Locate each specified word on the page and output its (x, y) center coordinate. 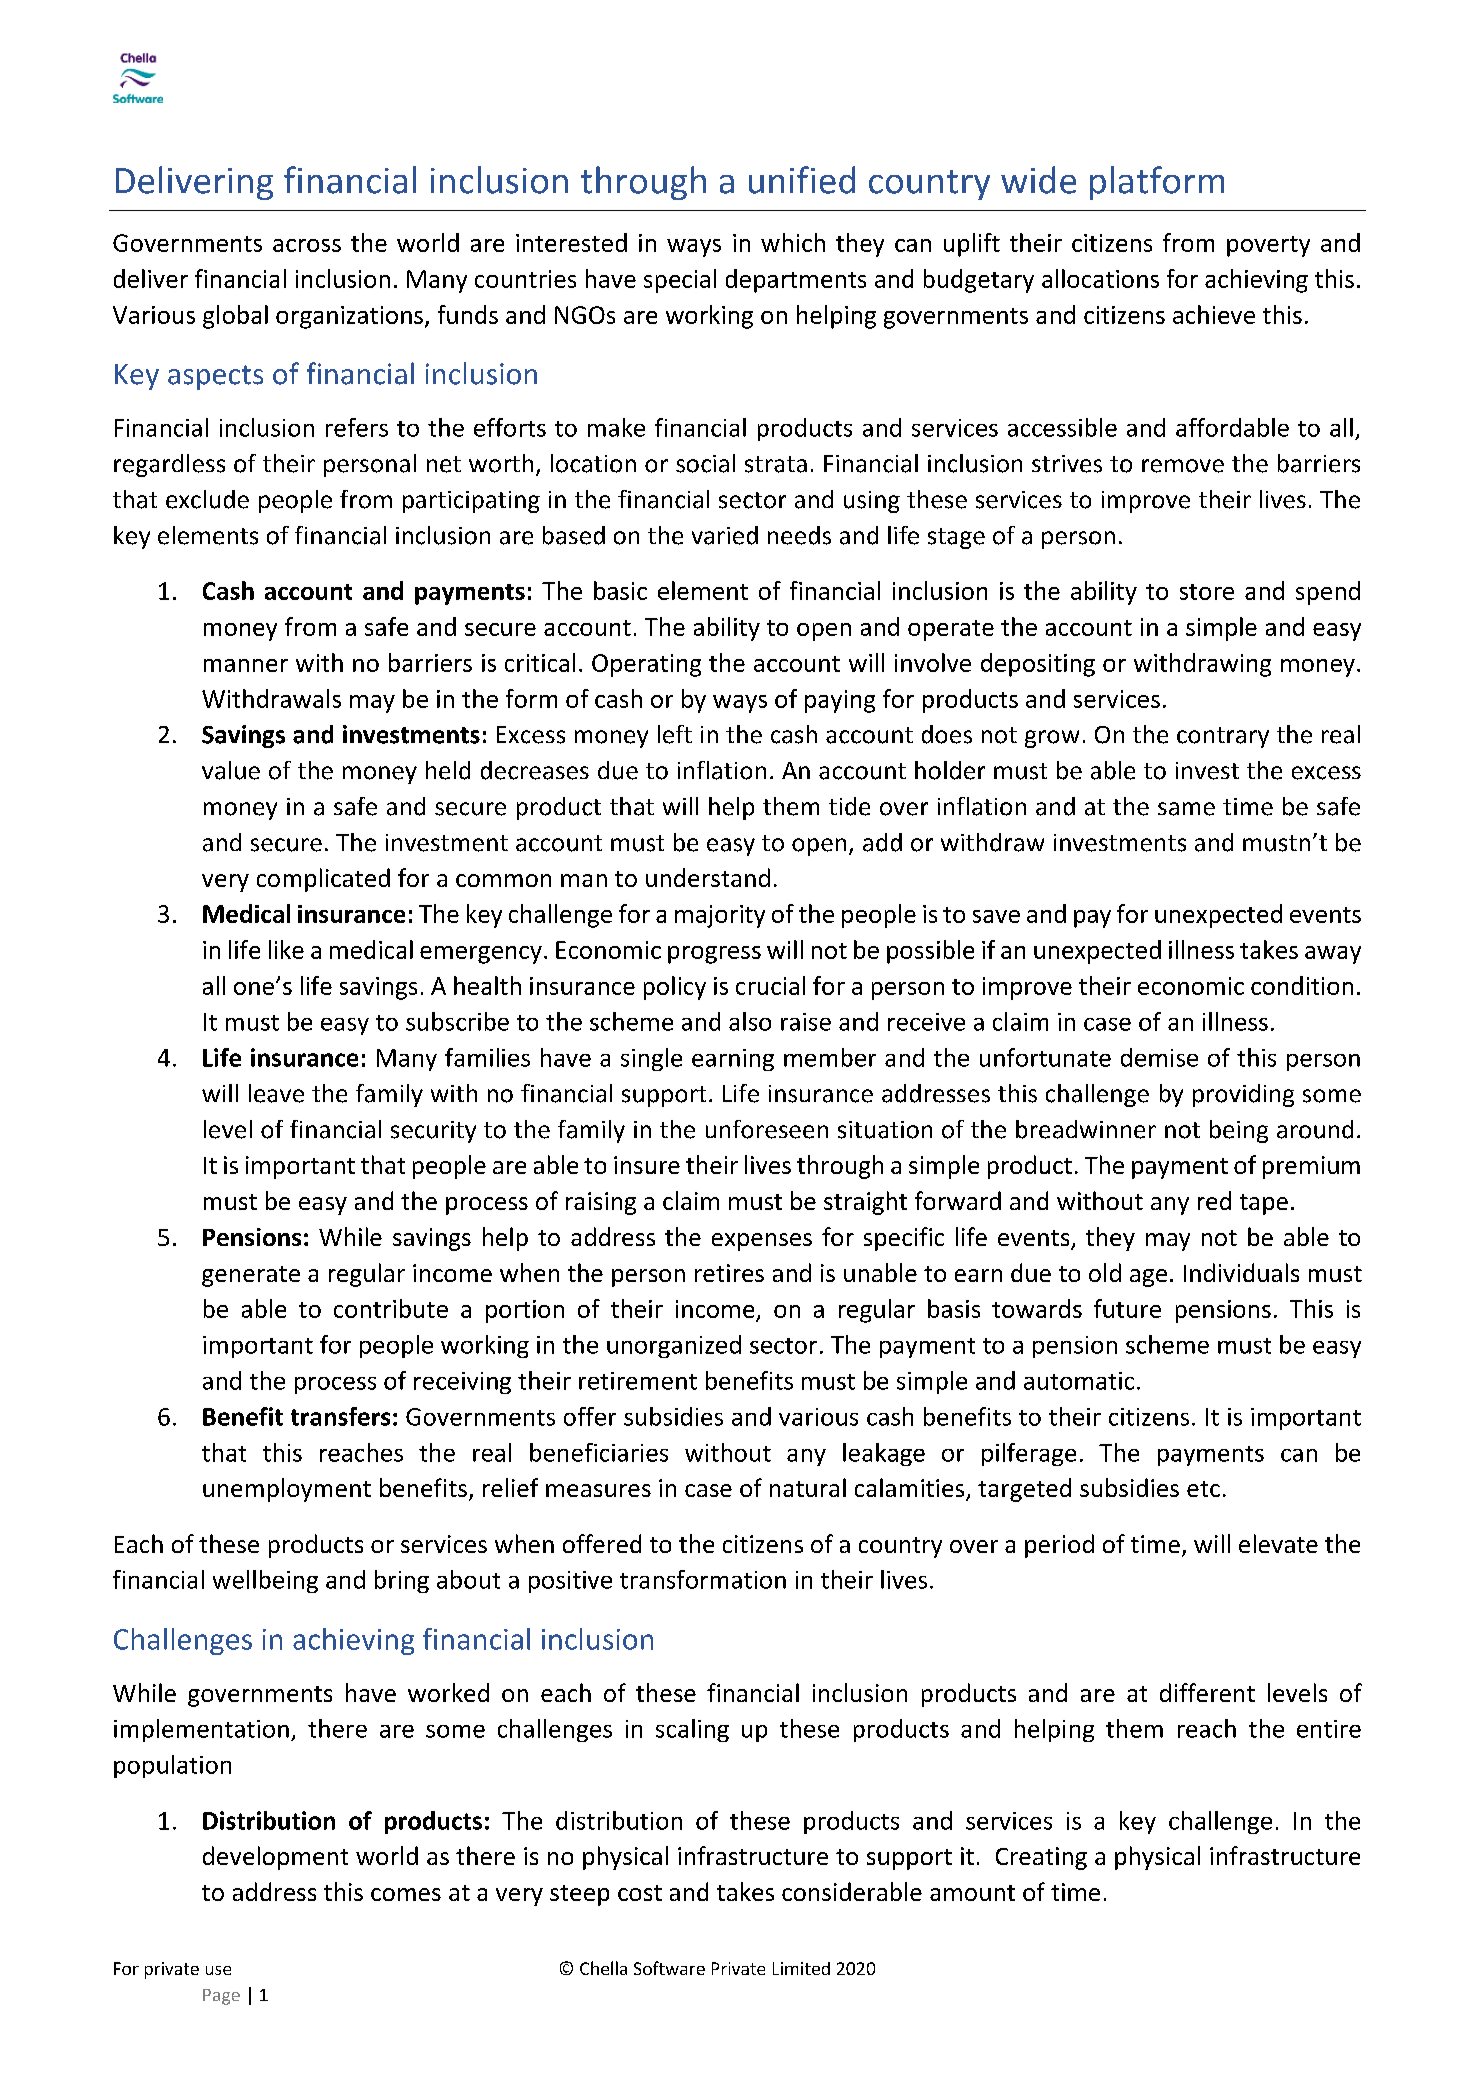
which (793, 242)
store (1207, 592)
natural (808, 1487)
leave (276, 1093)
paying (840, 701)
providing (1243, 1095)
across (307, 245)
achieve (1214, 314)
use (218, 1970)
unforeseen (767, 1129)
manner (246, 665)
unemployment (287, 1490)
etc (1203, 1489)
